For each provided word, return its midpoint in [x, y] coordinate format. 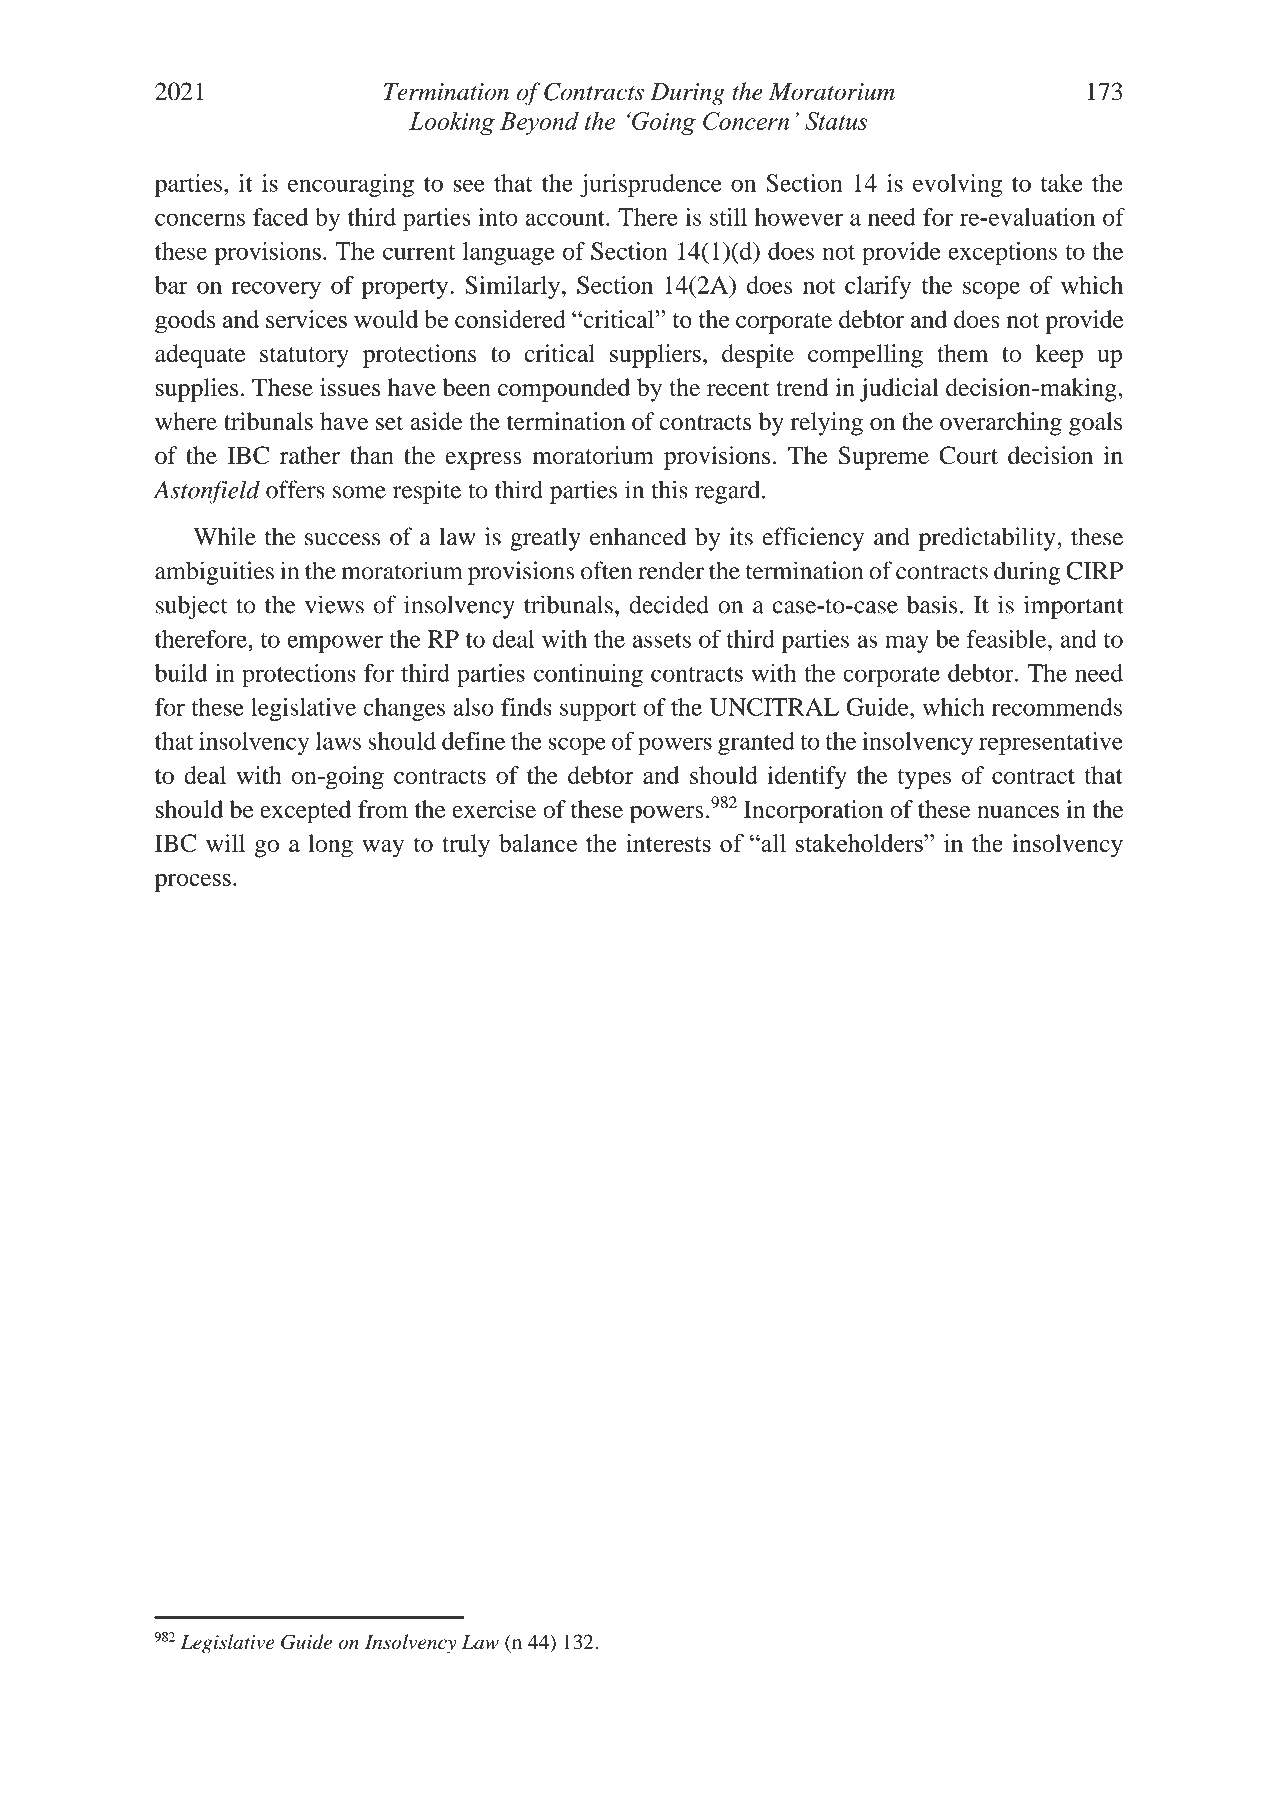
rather [310, 455]
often [607, 570]
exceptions [1002, 253]
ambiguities [214, 573]
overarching [1001, 424]
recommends [1057, 707]
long [330, 846]
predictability [988, 539]
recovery [276, 290]
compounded [564, 390]
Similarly [512, 287]
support [598, 711]
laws [338, 741]
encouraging [351, 185]
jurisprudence [651, 185]
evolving [957, 185]
